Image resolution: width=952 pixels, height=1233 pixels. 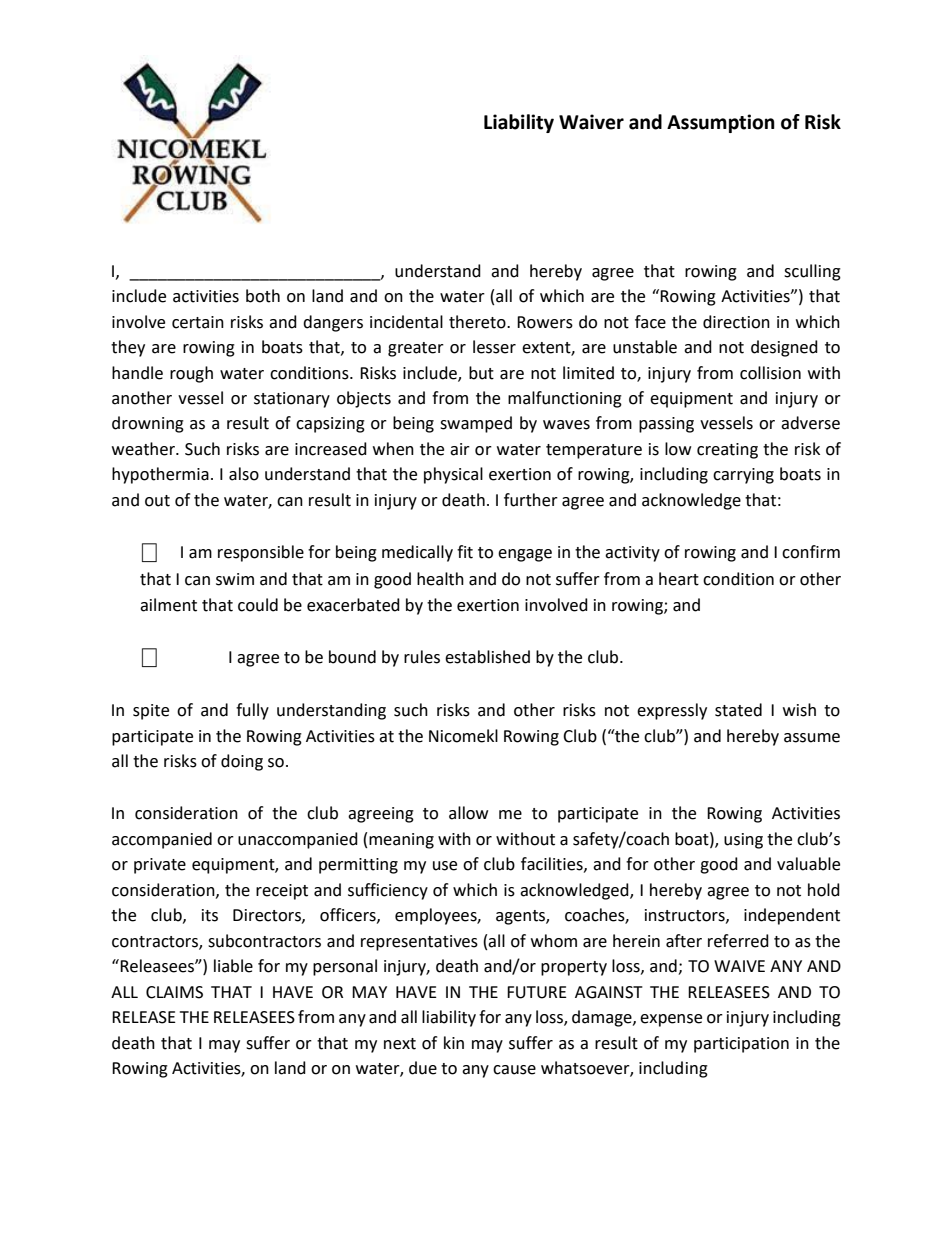 I want to click on health, so click(x=440, y=579).
